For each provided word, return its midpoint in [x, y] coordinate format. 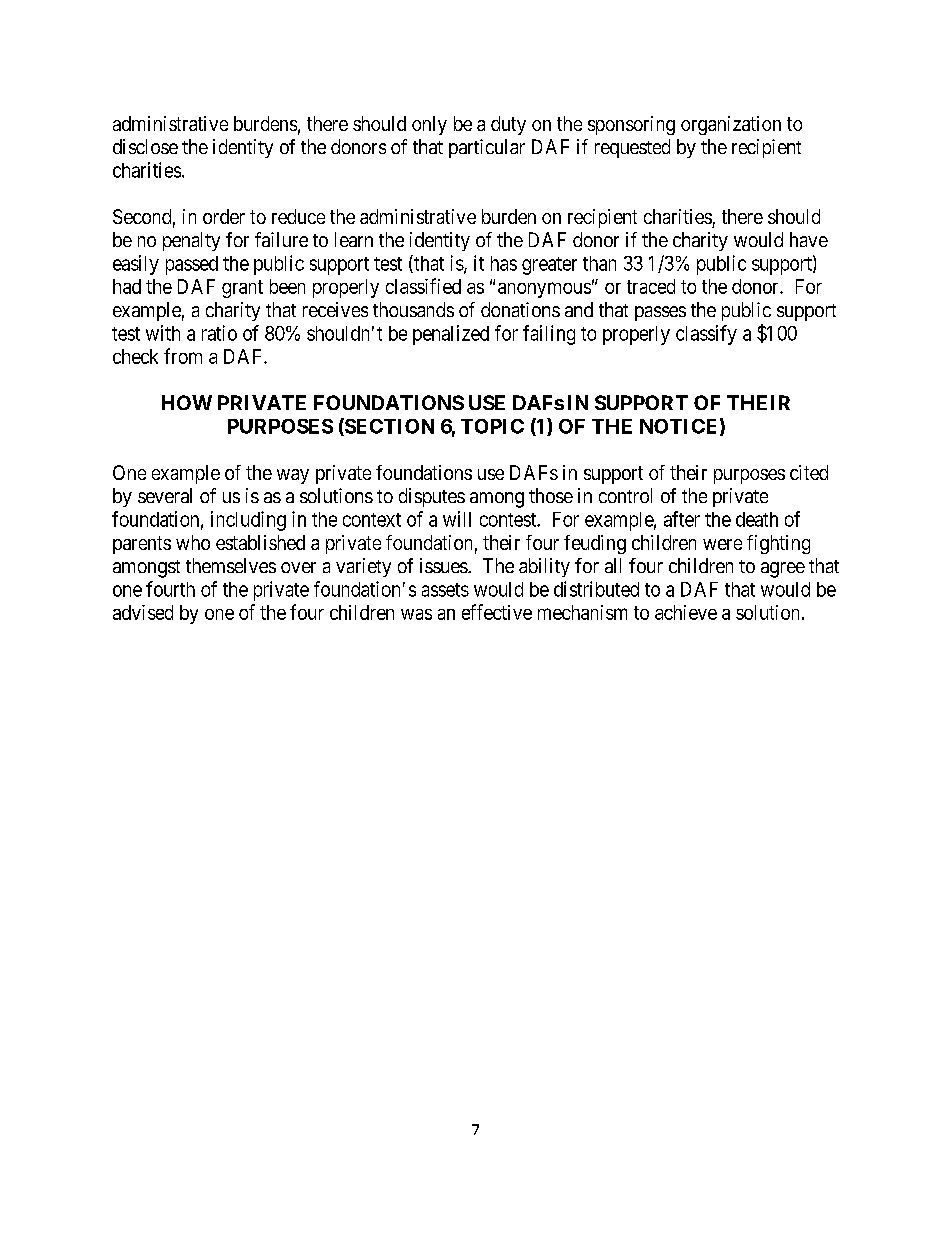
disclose [145, 146]
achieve [686, 612]
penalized [451, 335]
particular [487, 148]
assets [445, 590]
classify [706, 335]
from [183, 356]
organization [731, 125]
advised [143, 612]
